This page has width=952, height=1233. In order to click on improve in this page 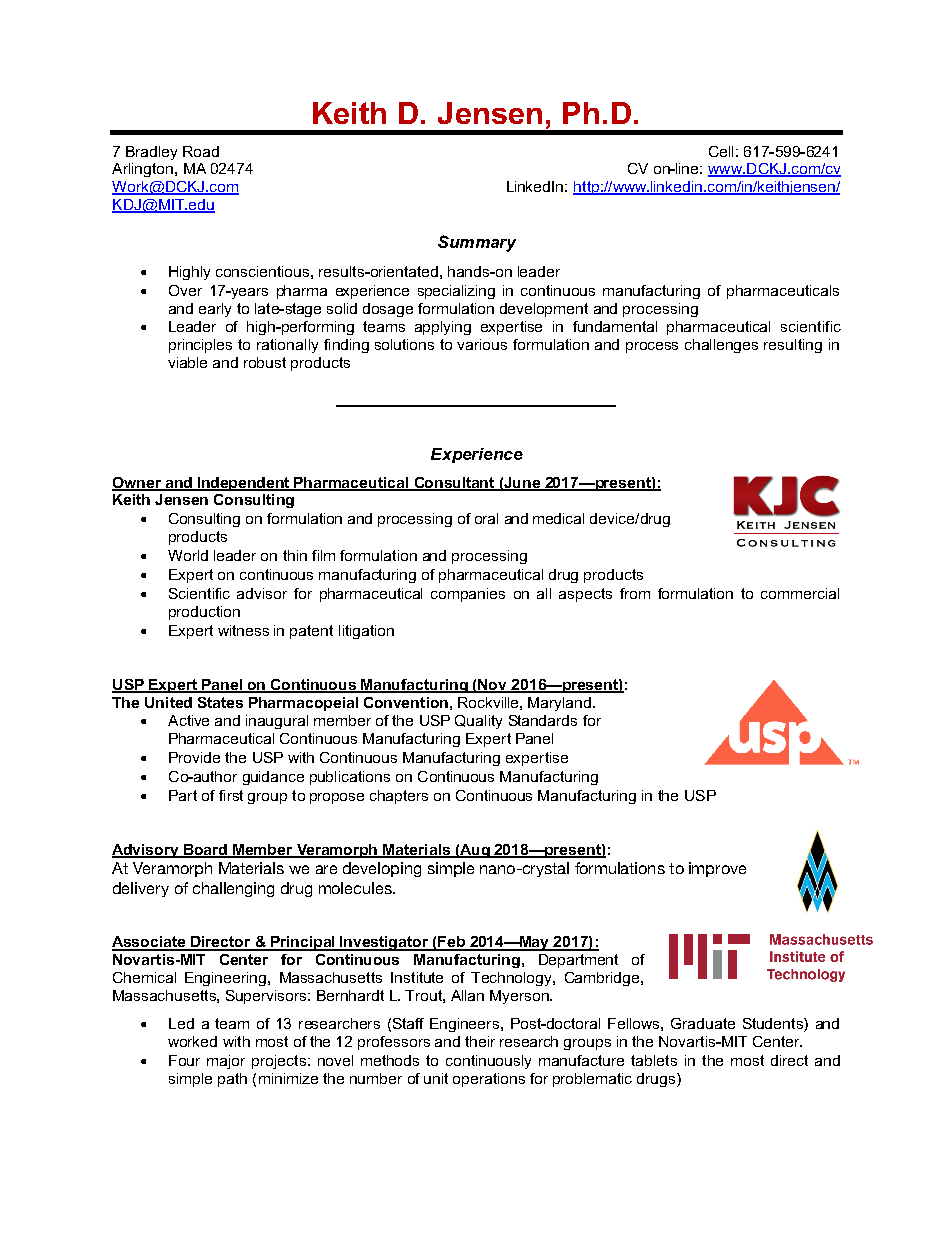, I will do `click(717, 869)`.
